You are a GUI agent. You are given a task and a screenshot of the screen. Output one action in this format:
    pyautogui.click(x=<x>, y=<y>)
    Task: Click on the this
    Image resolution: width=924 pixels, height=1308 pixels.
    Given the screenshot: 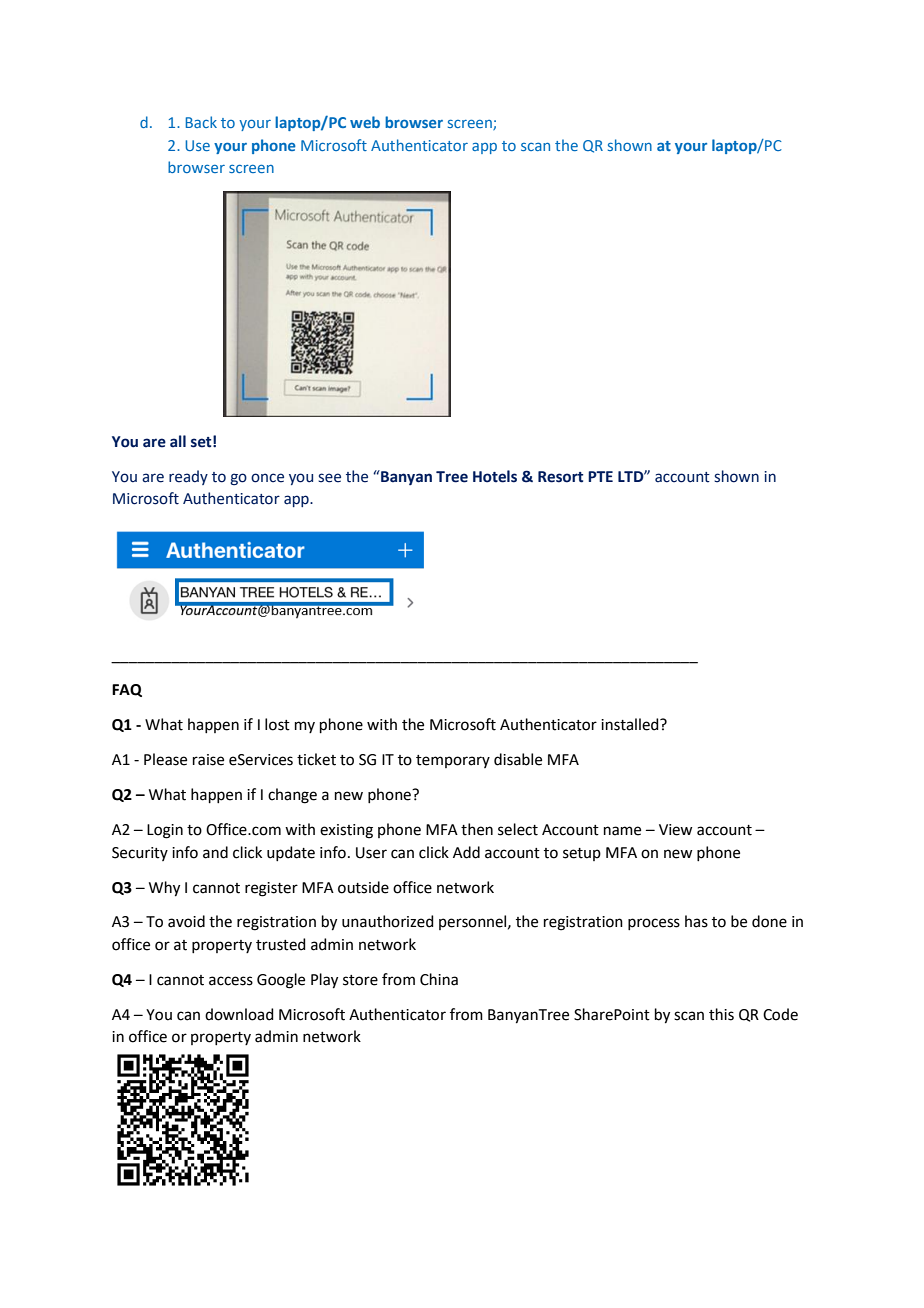 What is the action you would take?
    pyautogui.click(x=721, y=1014)
